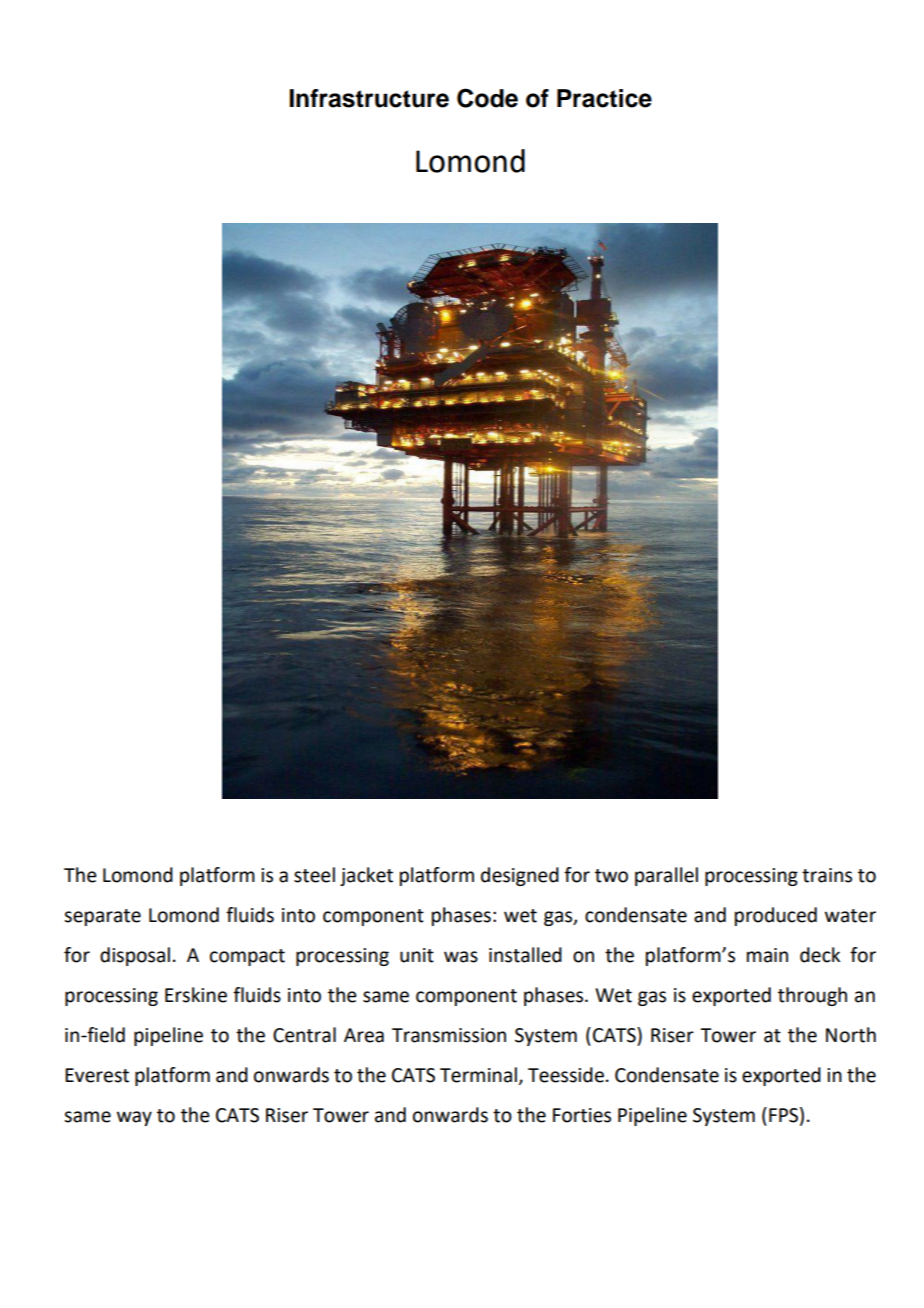  I want to click on Practice, so click(604, 98).
